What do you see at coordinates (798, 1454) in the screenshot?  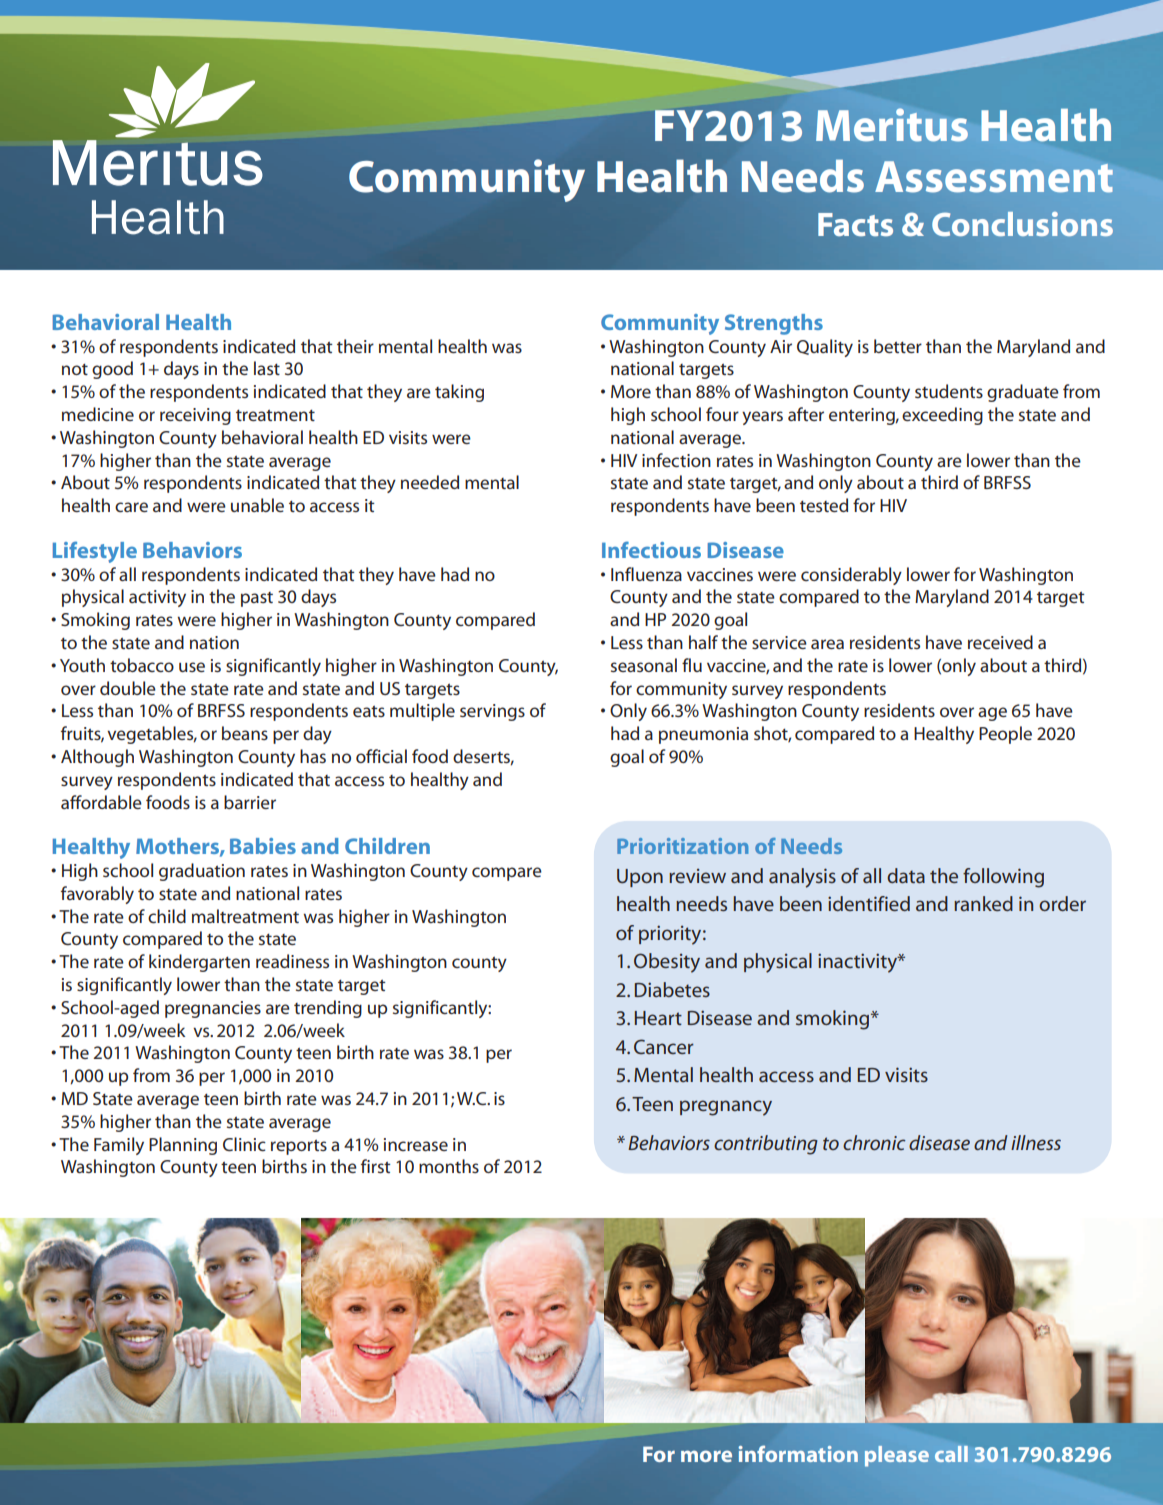 I see `information` at bounding box center [798, 1454].
